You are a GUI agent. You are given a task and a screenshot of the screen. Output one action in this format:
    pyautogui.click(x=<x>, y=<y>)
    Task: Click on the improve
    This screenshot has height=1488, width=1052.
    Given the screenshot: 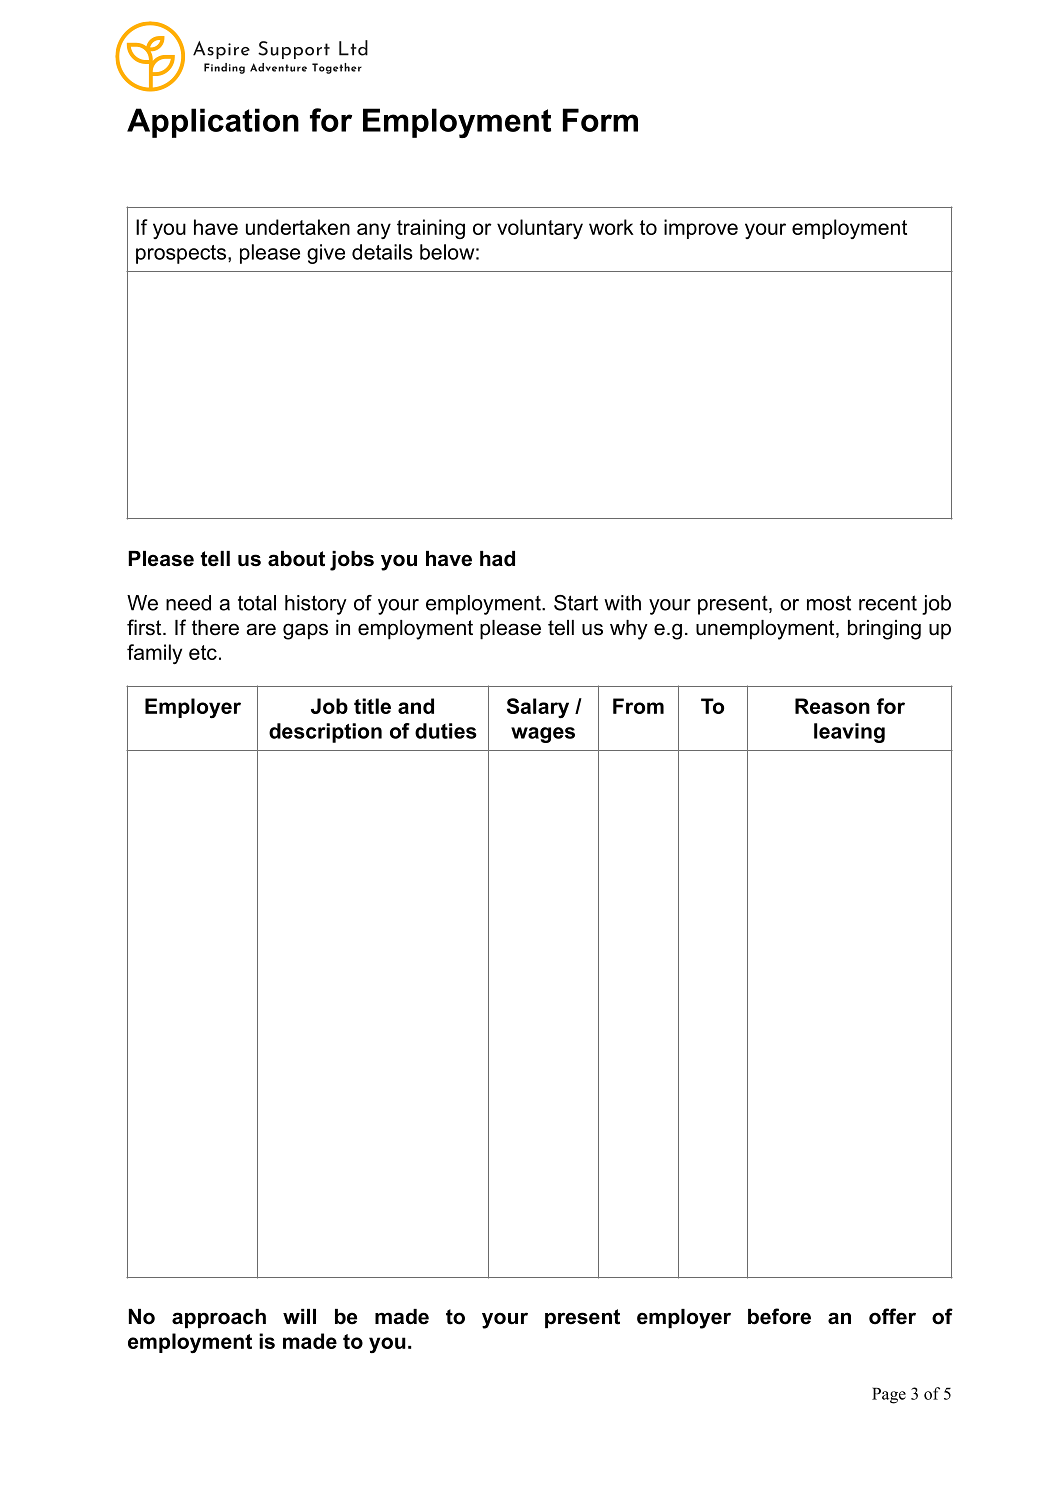 What is the action you would take?
    pyautogui.click(x=701, y=229)
